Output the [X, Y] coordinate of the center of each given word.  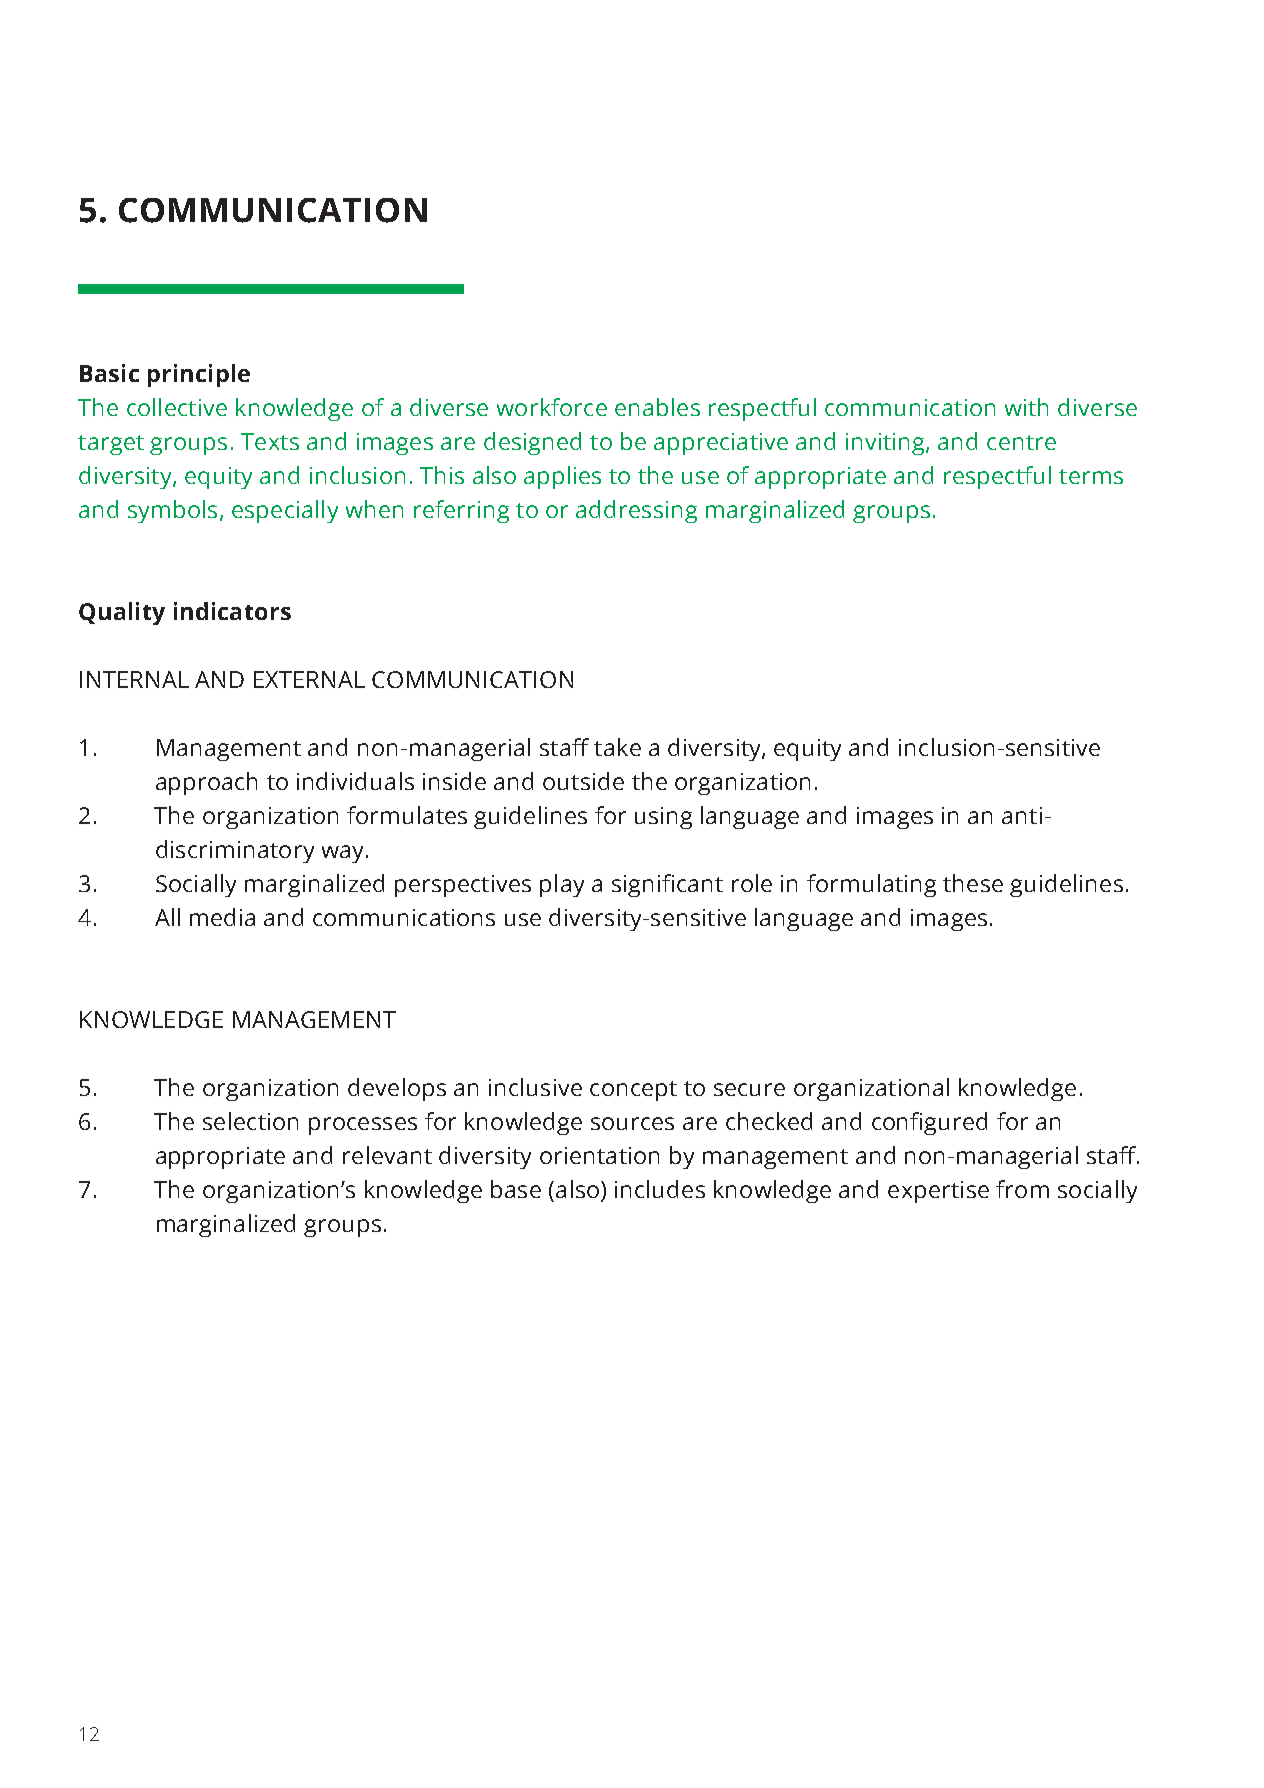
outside [583, 781]
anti [1022, 815]
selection [250, 1121]
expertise [938, 1192]
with [1026, 407]
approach [206, 783]
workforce [552, 407]
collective [177, 407]
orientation [599, 1155]
